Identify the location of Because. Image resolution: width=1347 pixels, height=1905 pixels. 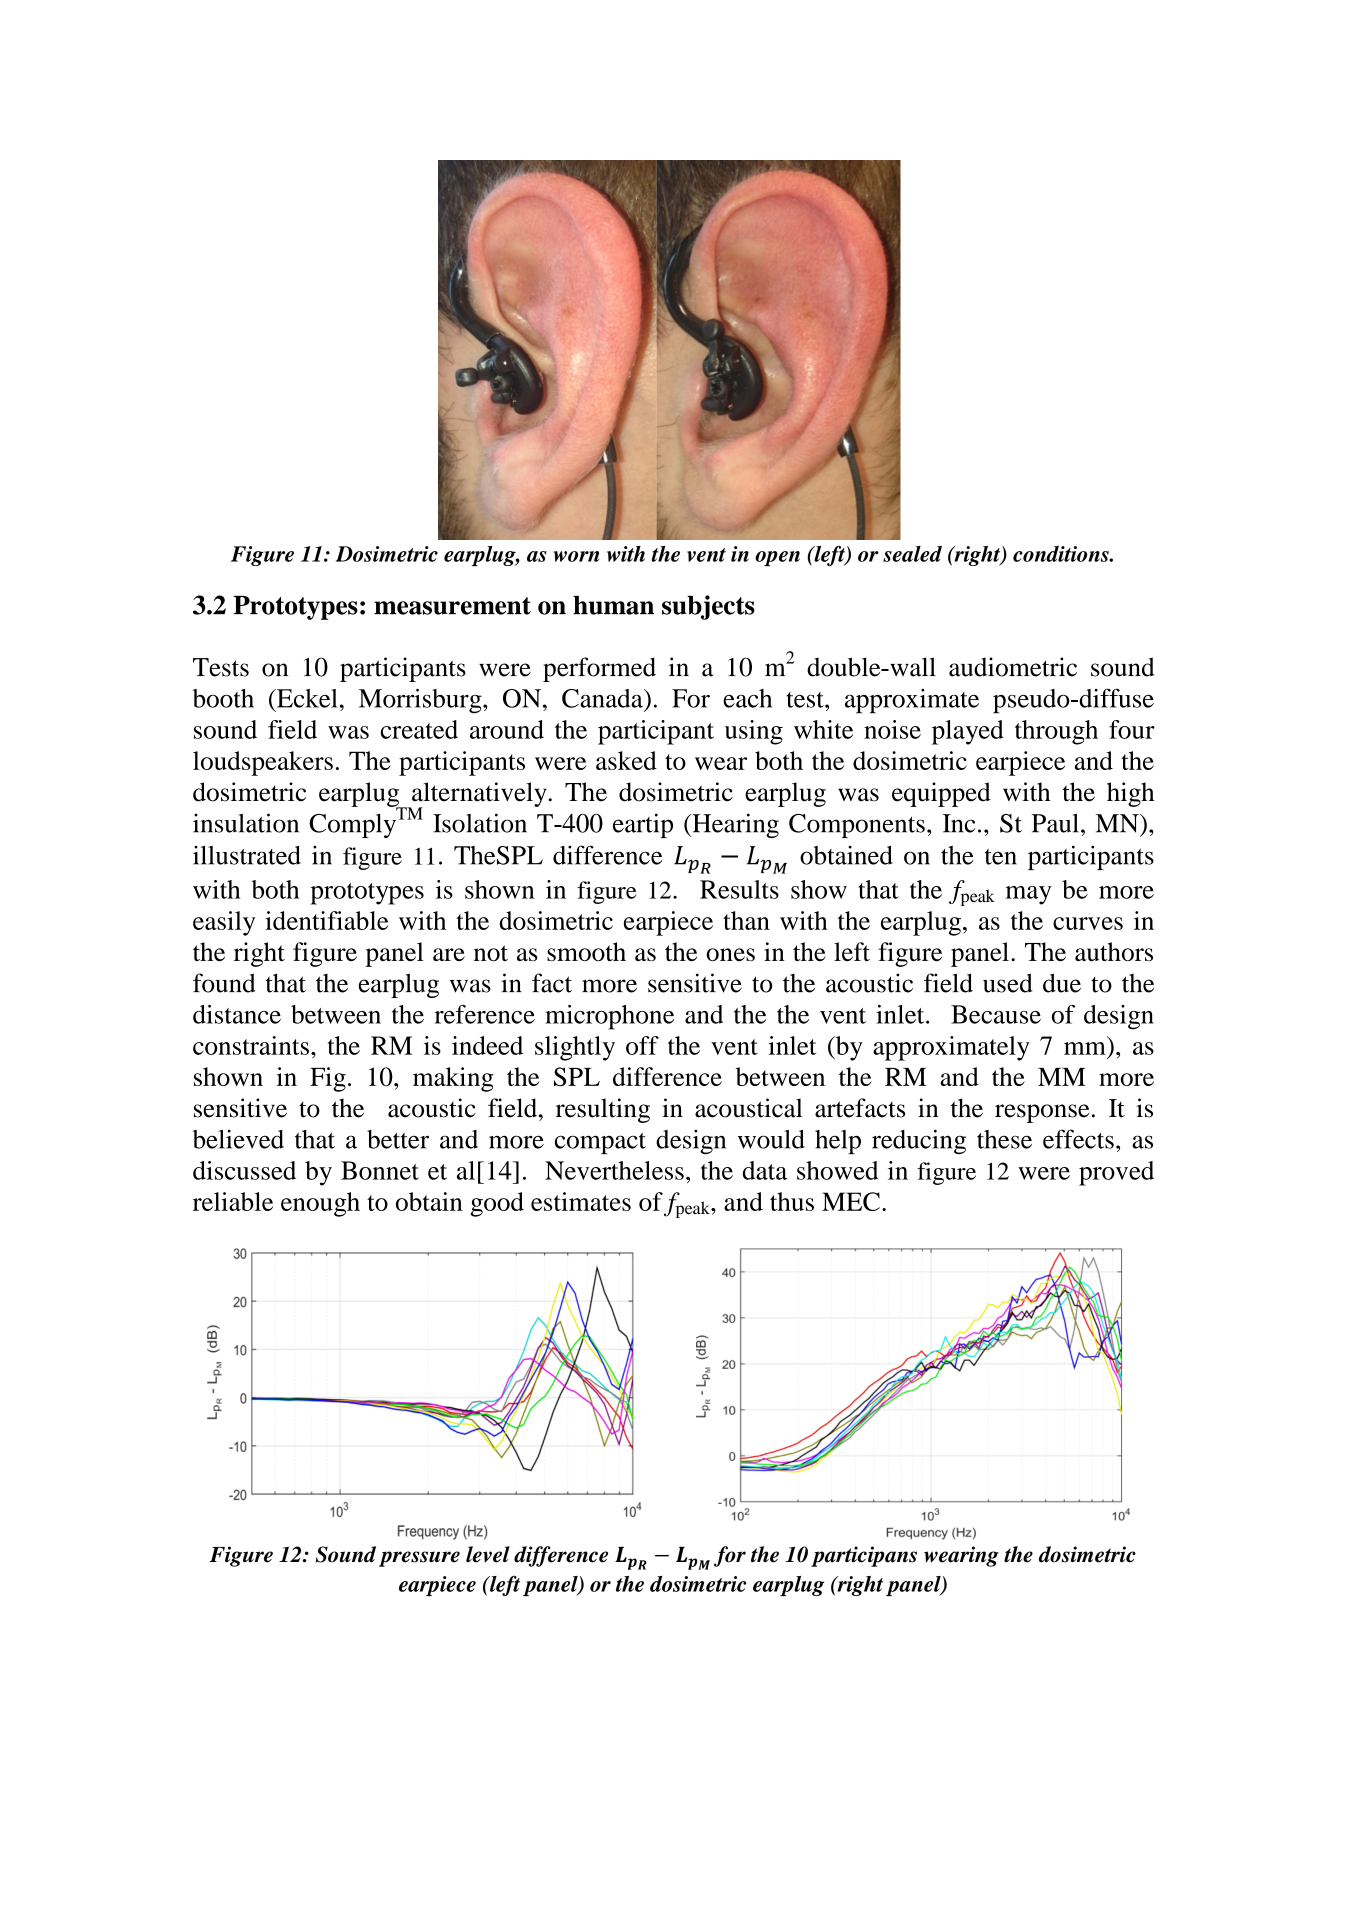
(996, 1014).
